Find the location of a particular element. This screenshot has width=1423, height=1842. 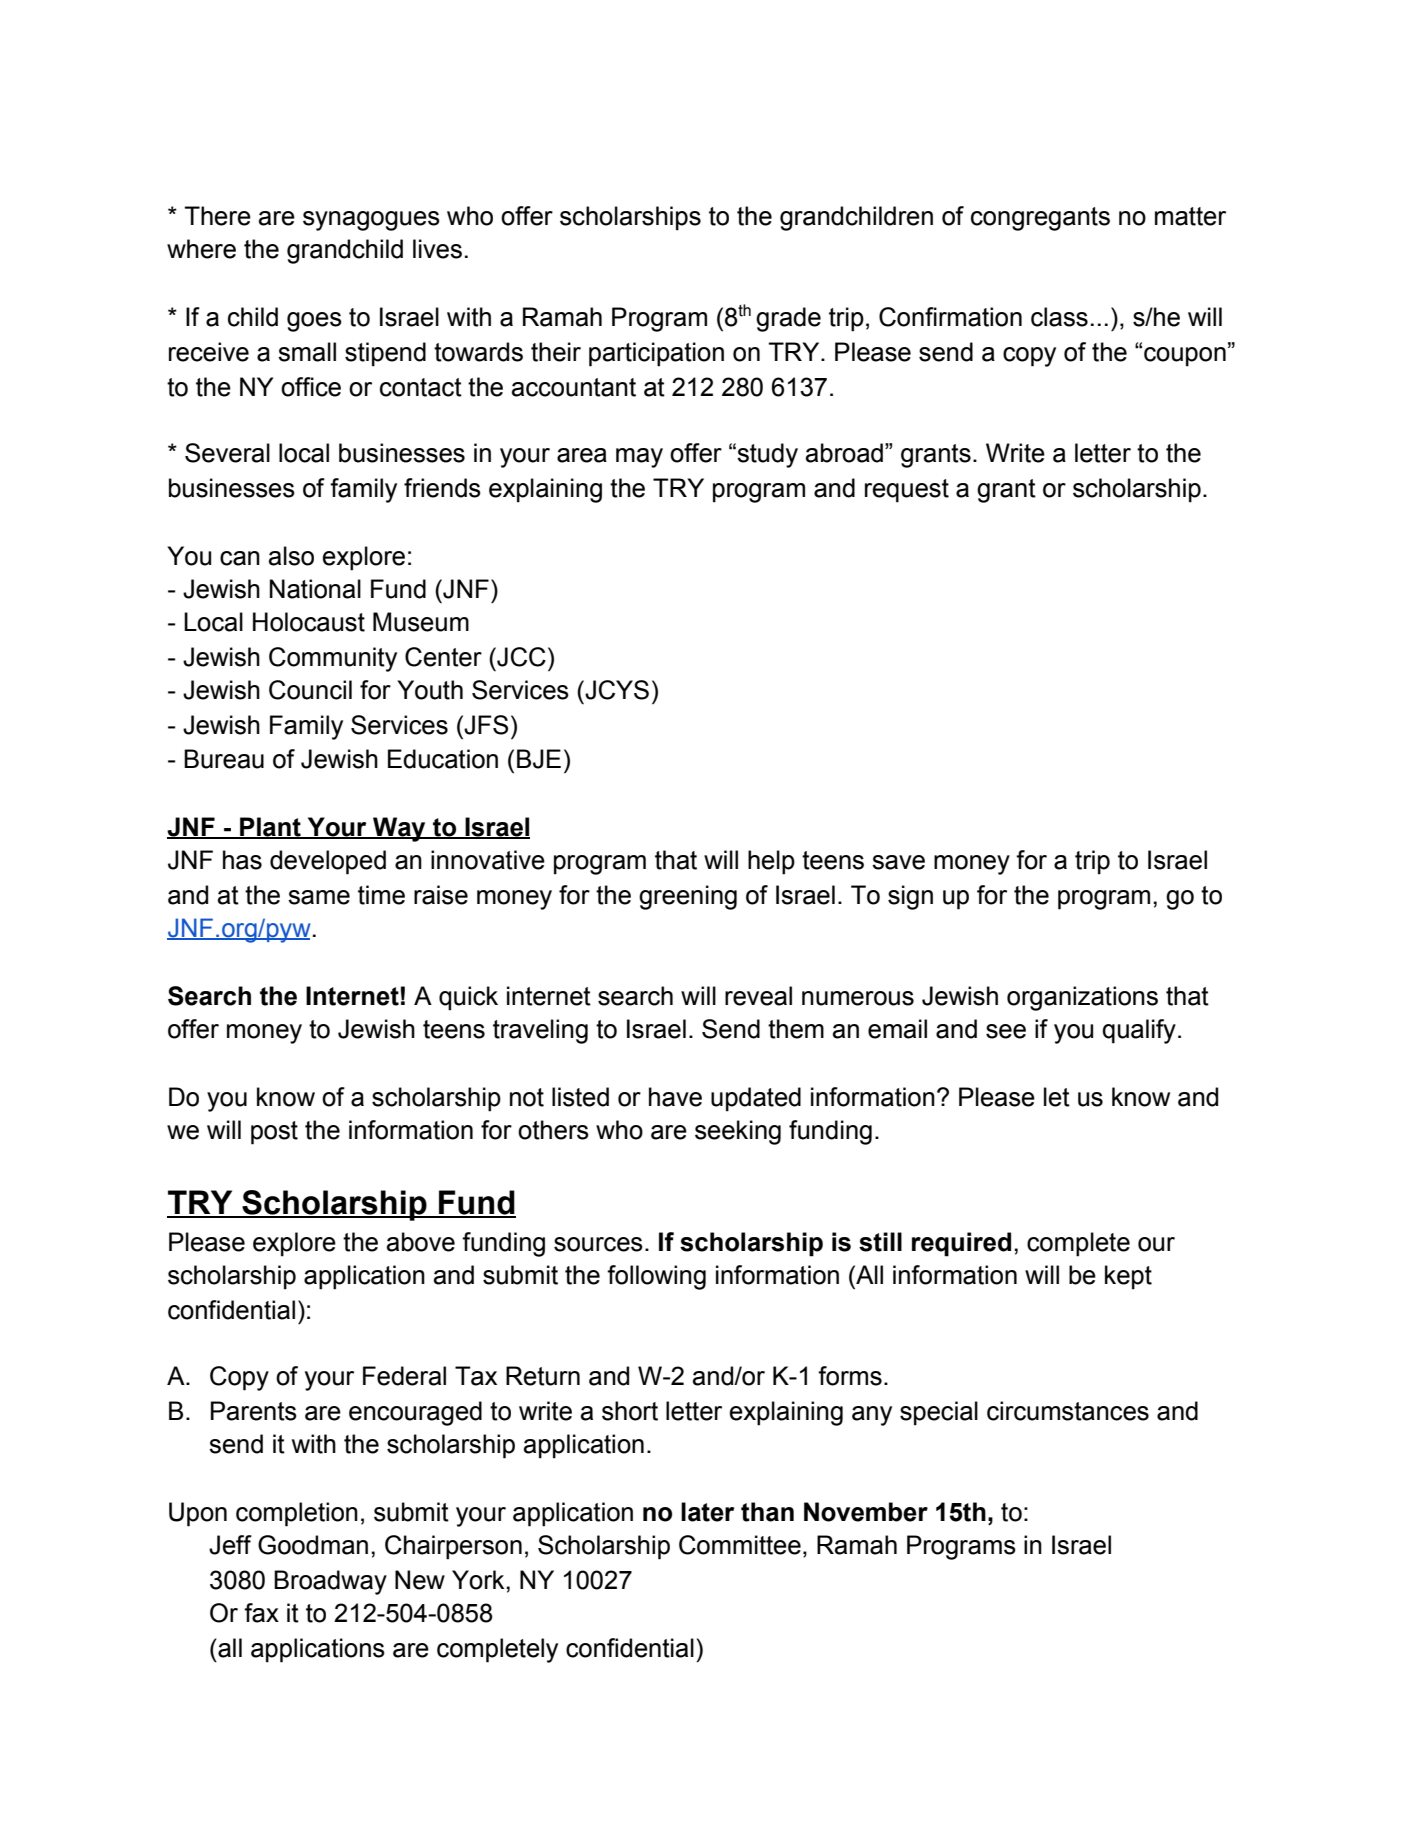

greening is located at coordinates (688, 897).
